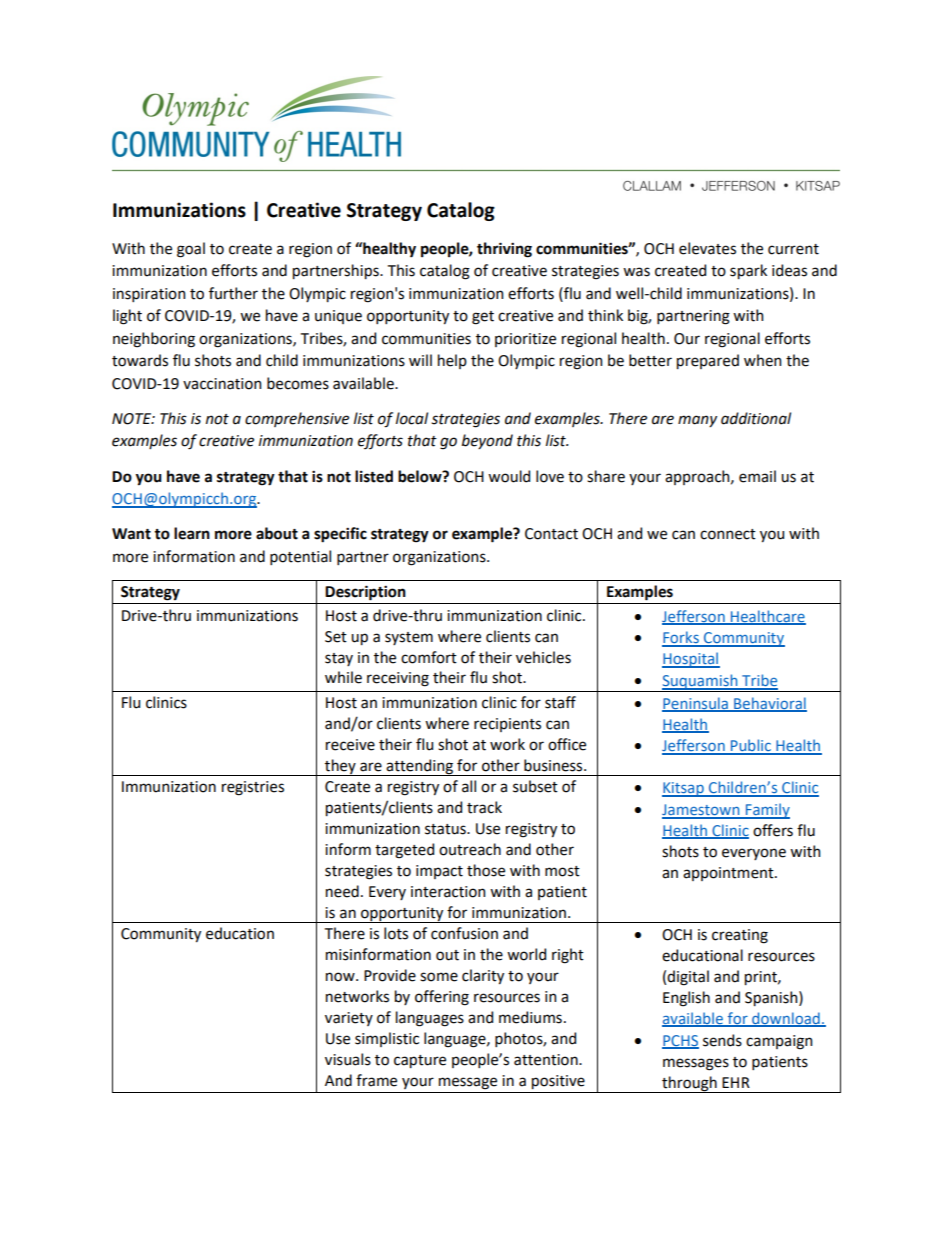 This page has width=952, height=1233. Describe the element at coordinates (348, 1059) in the page. I see `visuals` at that location.
